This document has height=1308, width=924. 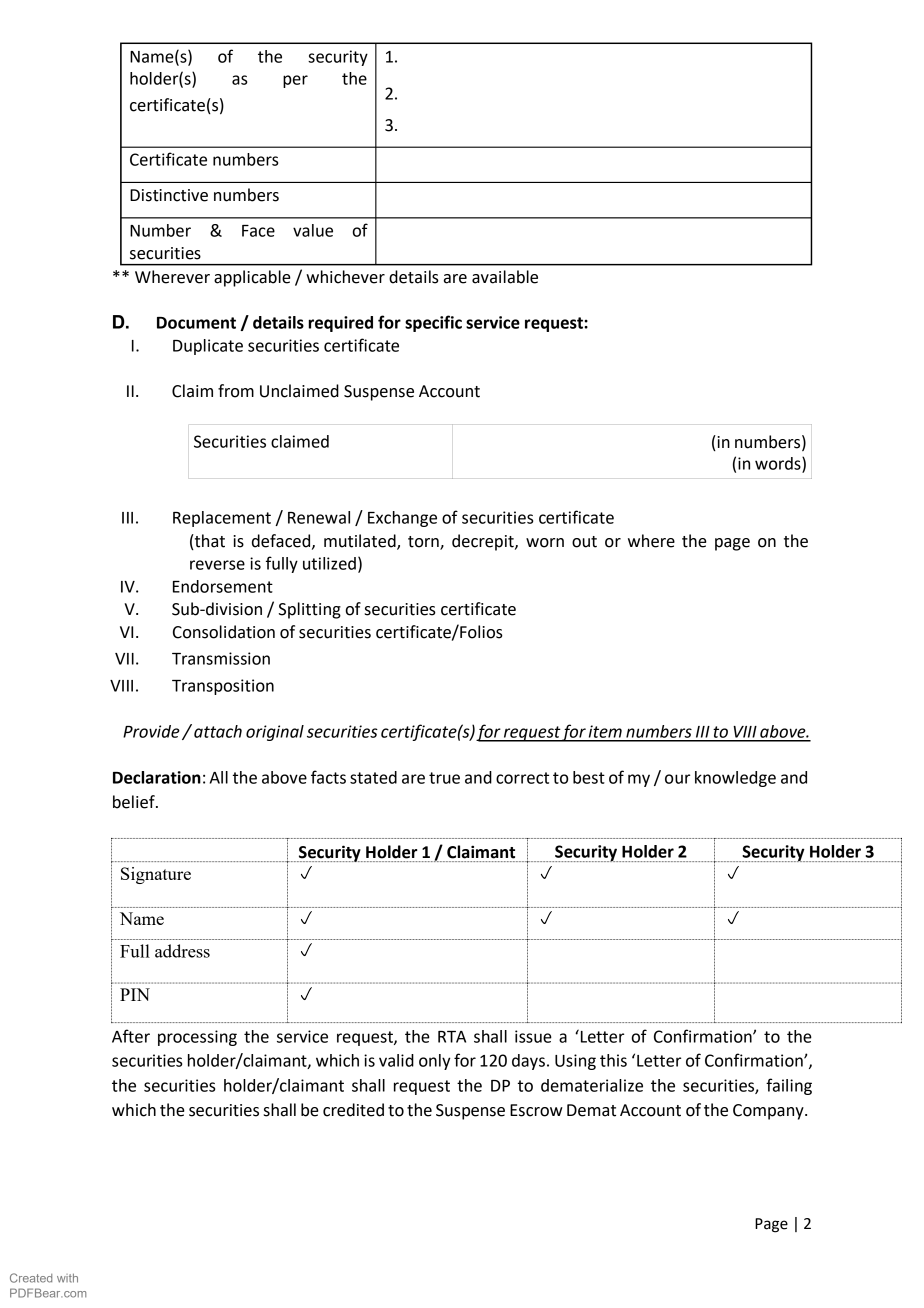 What do you see at coordinates (295, 81) in the document?
I see `per` at bounding box center [295, 81].
